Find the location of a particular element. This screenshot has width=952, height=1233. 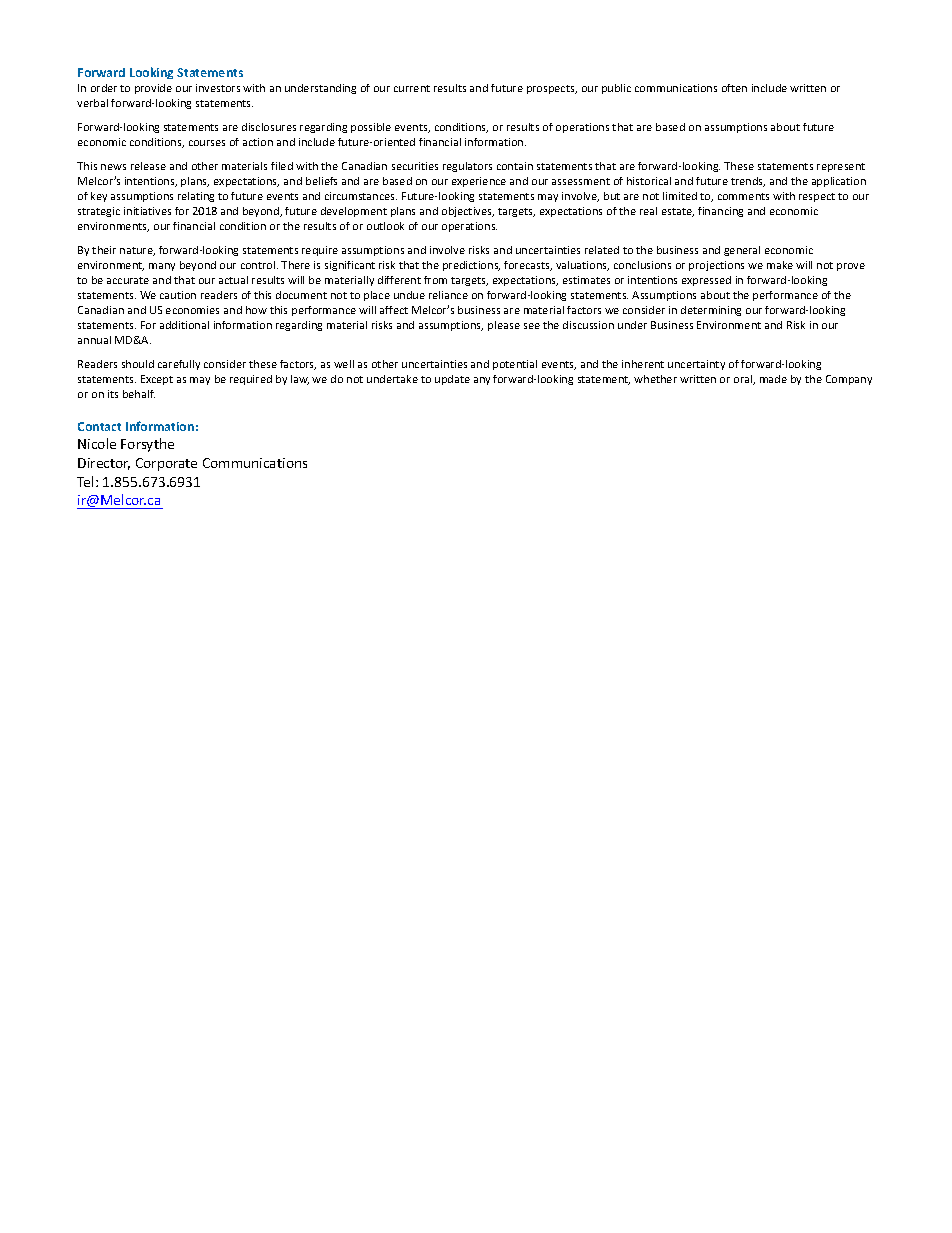

often is located at coordinates (734, 88).
